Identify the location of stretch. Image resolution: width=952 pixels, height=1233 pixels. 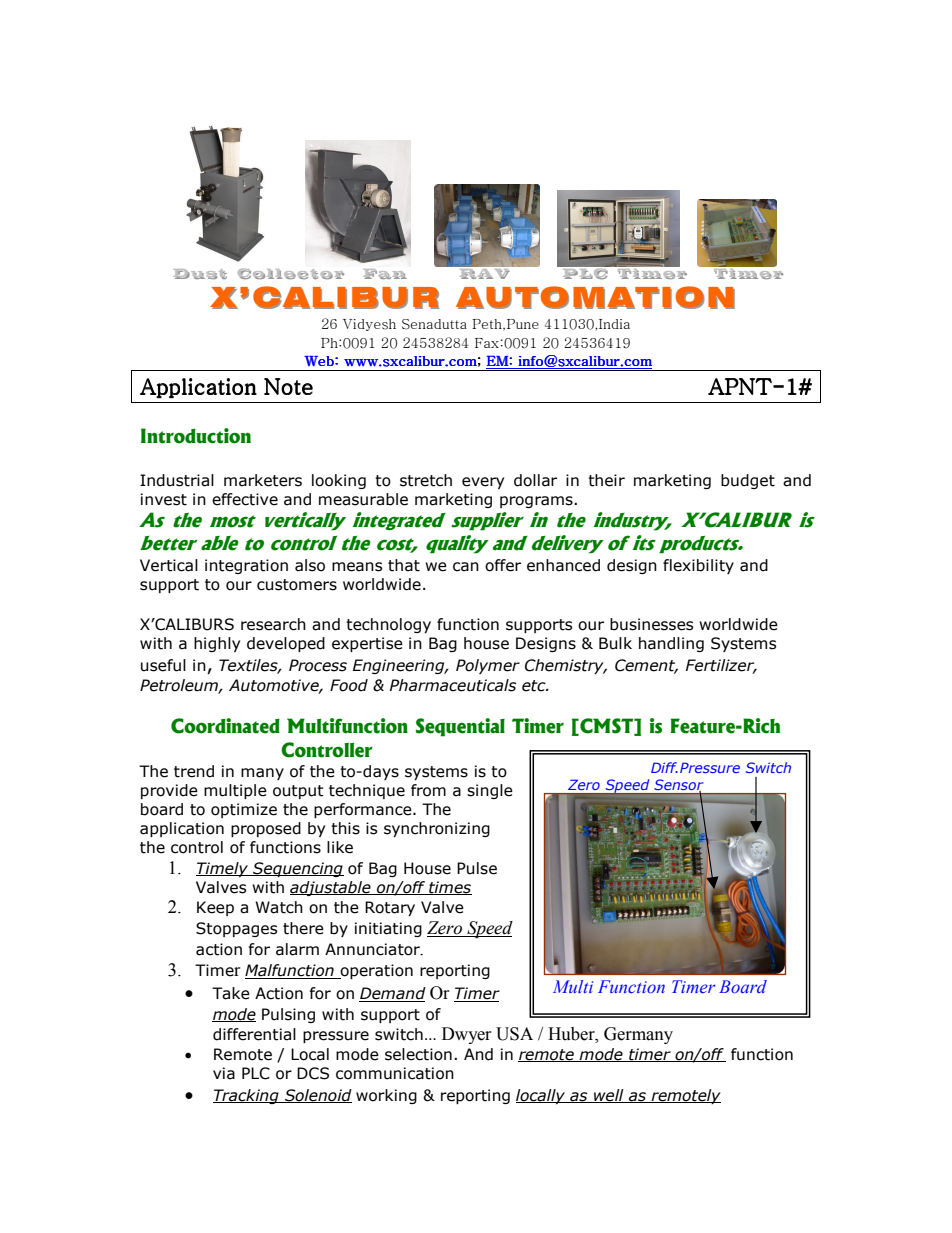
(426, 480).
